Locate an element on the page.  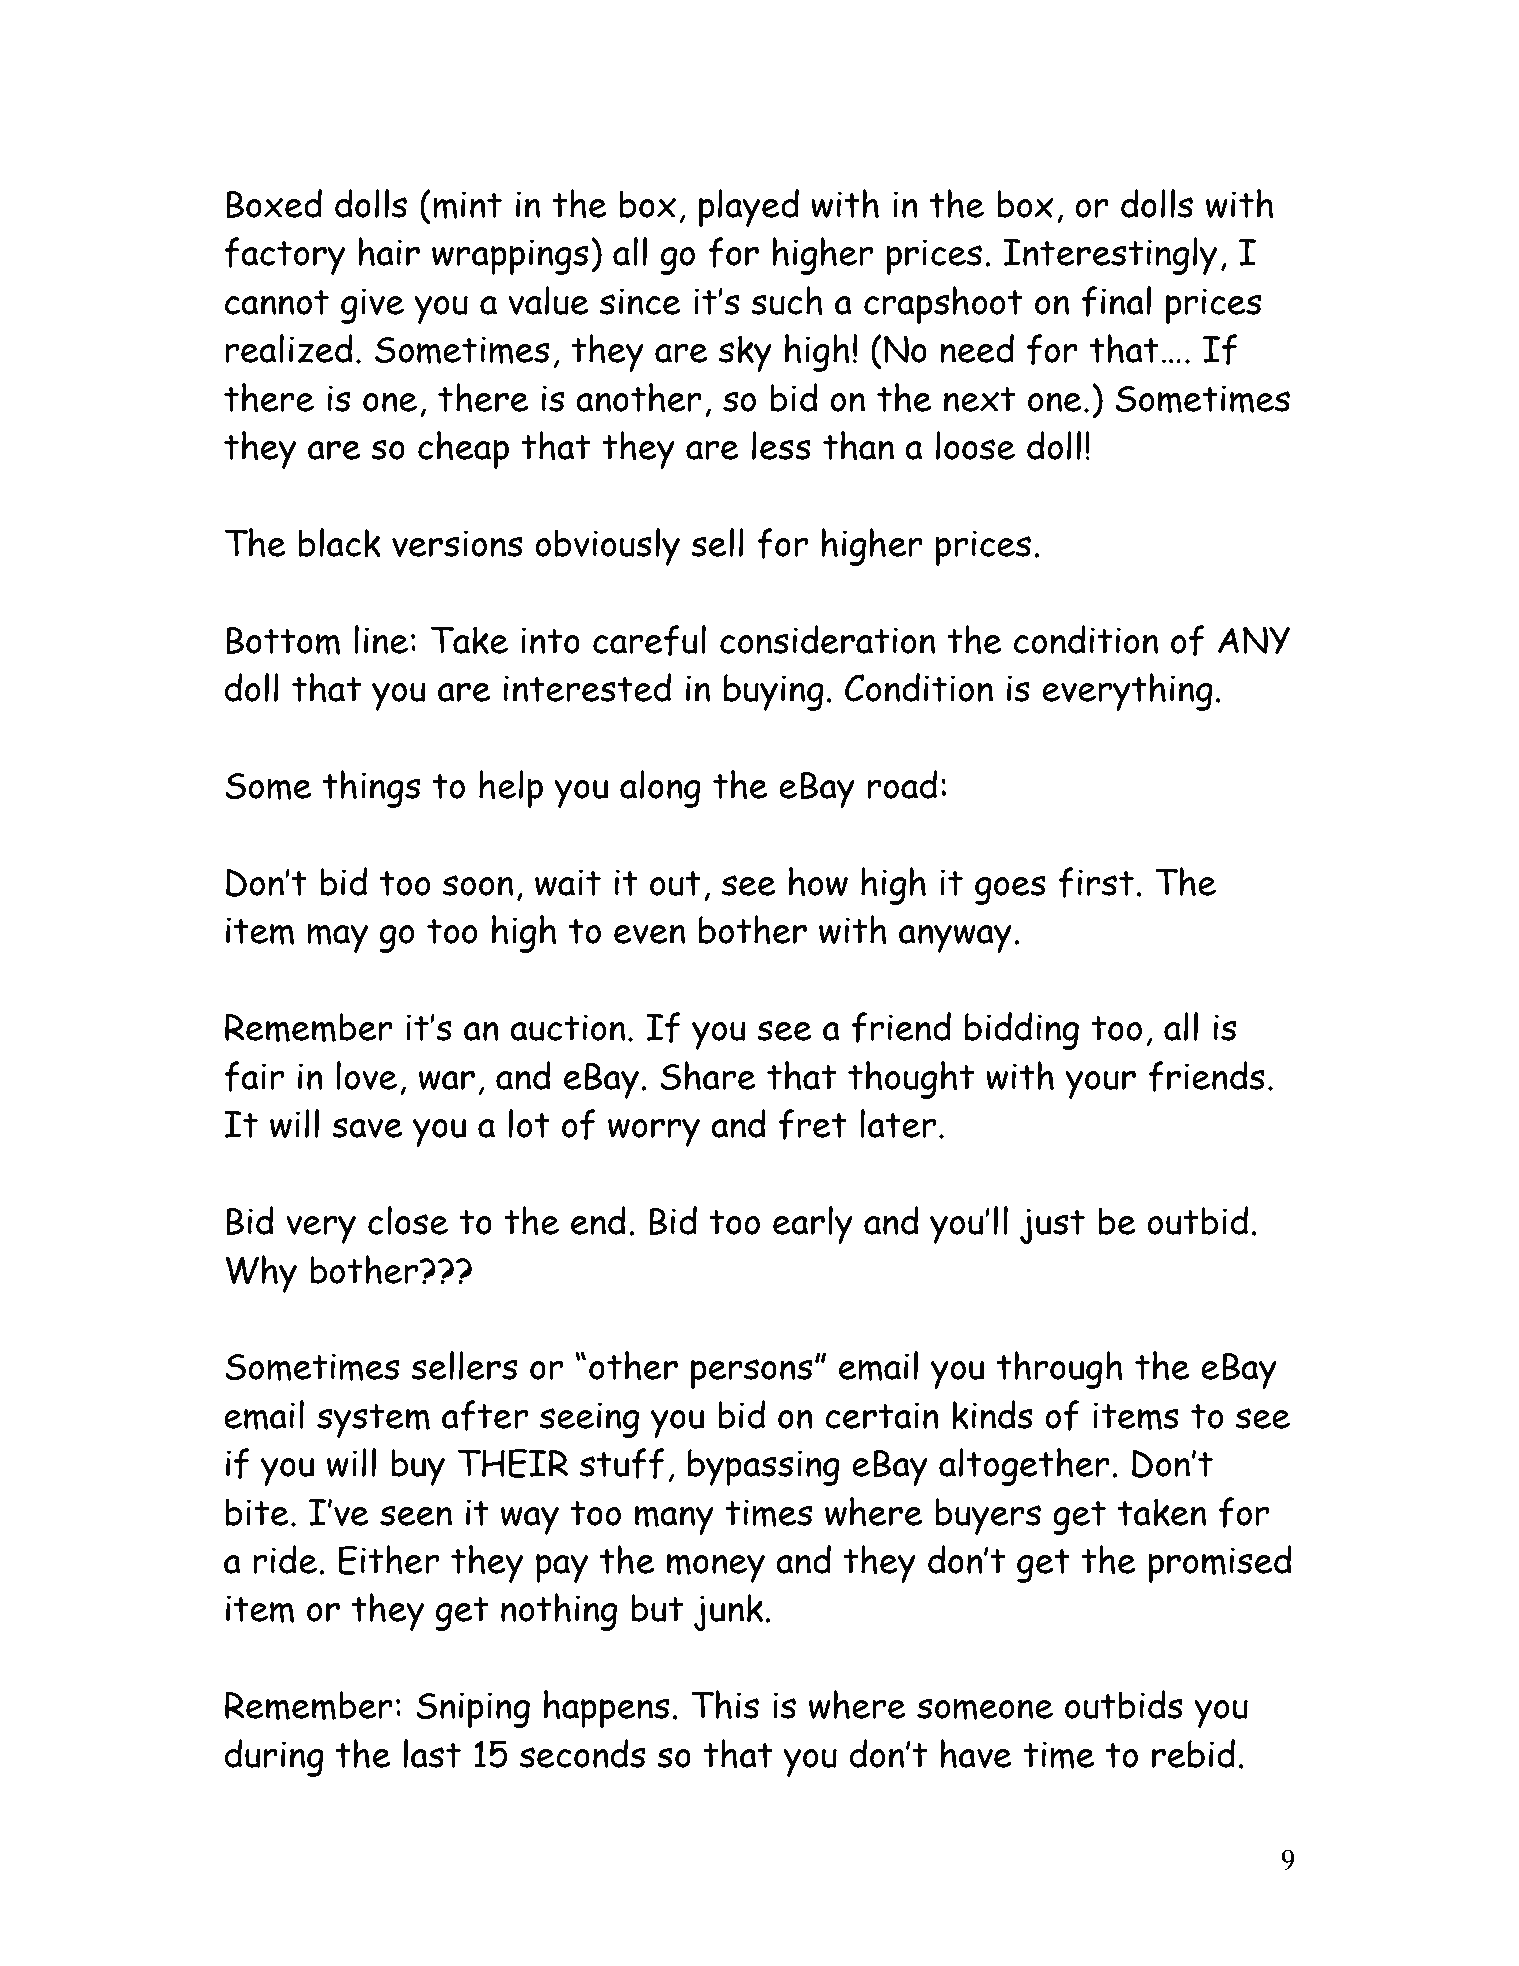
your is located at coordinates (1100, 1084).
